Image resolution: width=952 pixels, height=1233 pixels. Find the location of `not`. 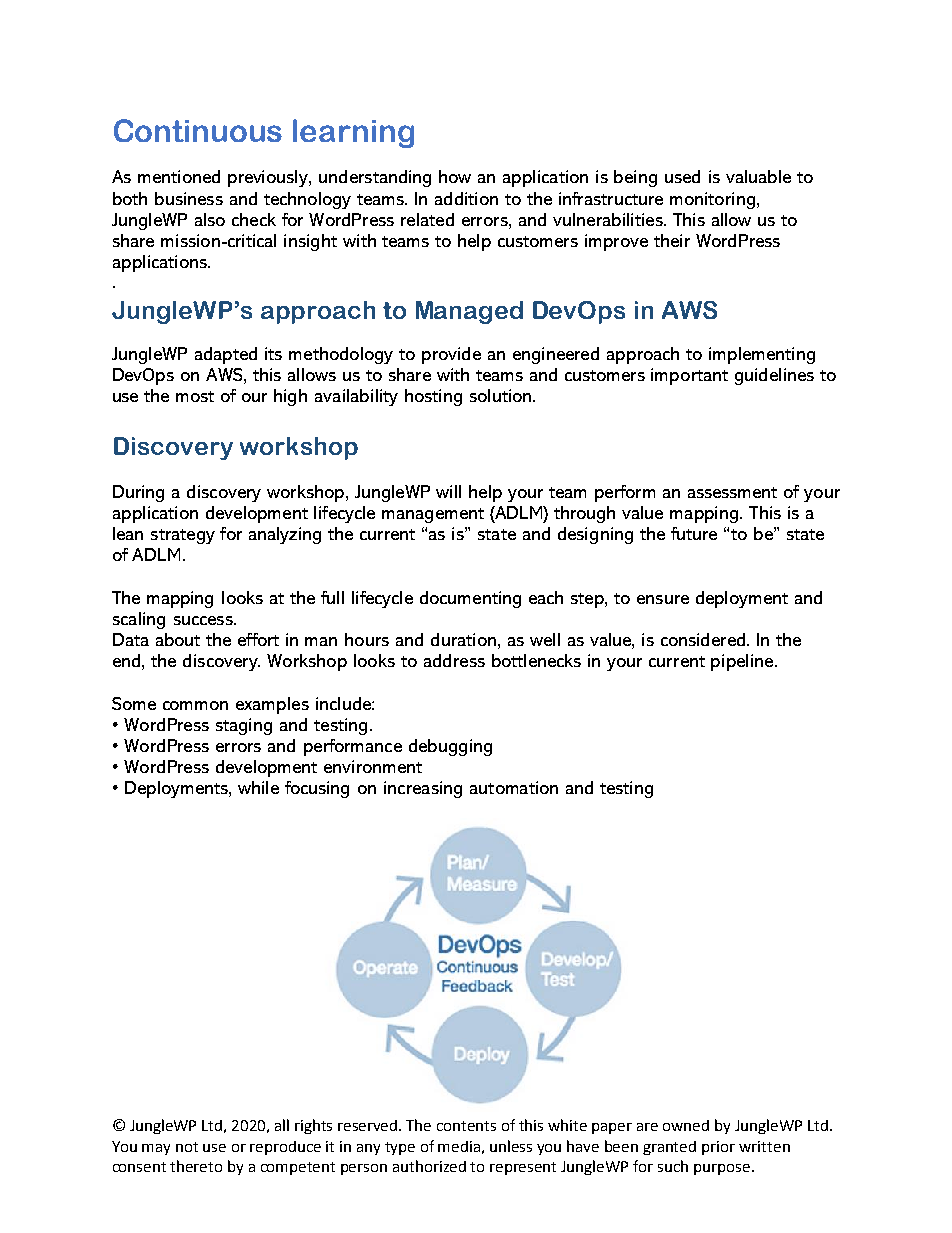

not is located at coordinates (187, 1147).
